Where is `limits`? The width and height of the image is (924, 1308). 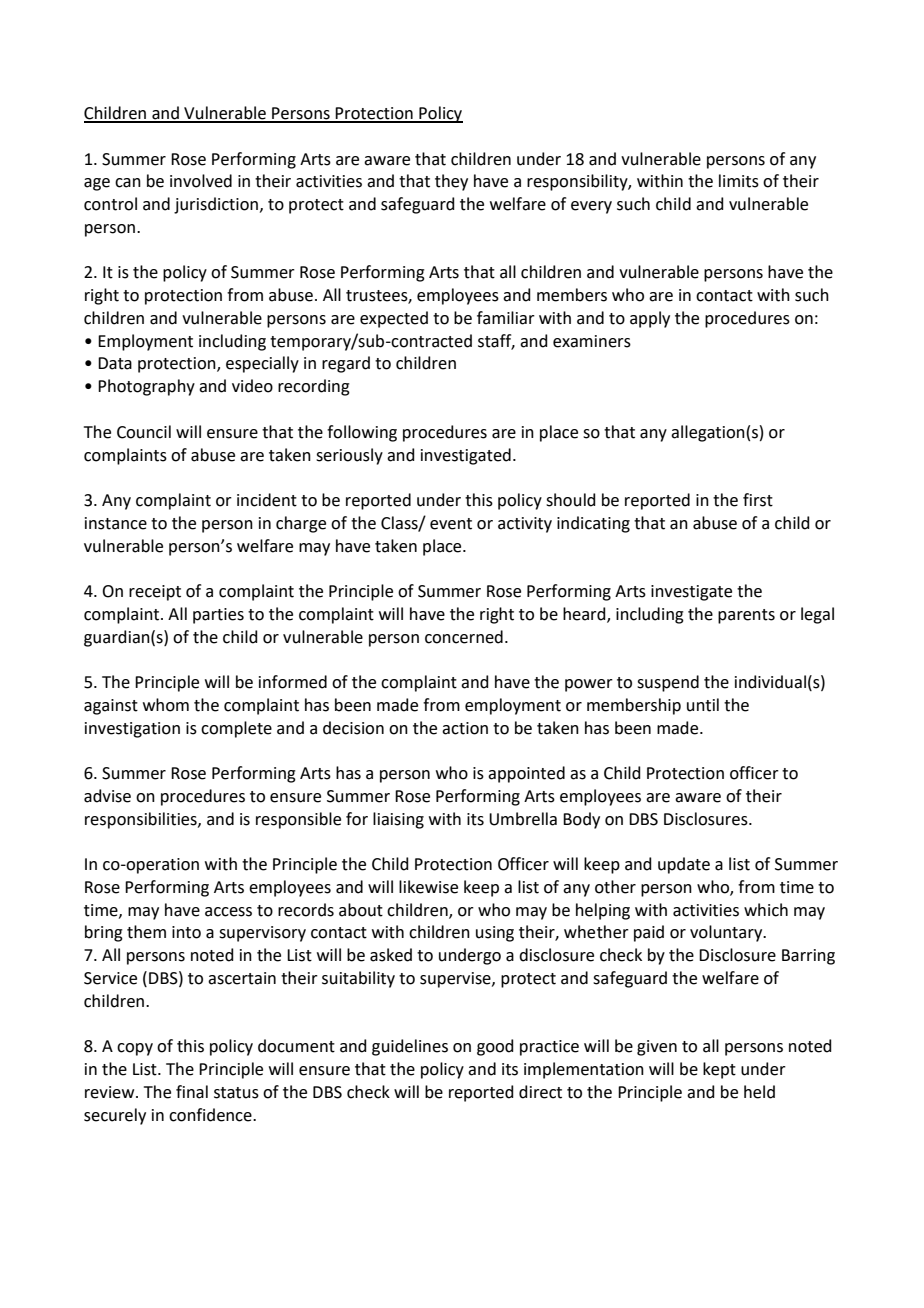
limits is located at coordinates (739, 181).
